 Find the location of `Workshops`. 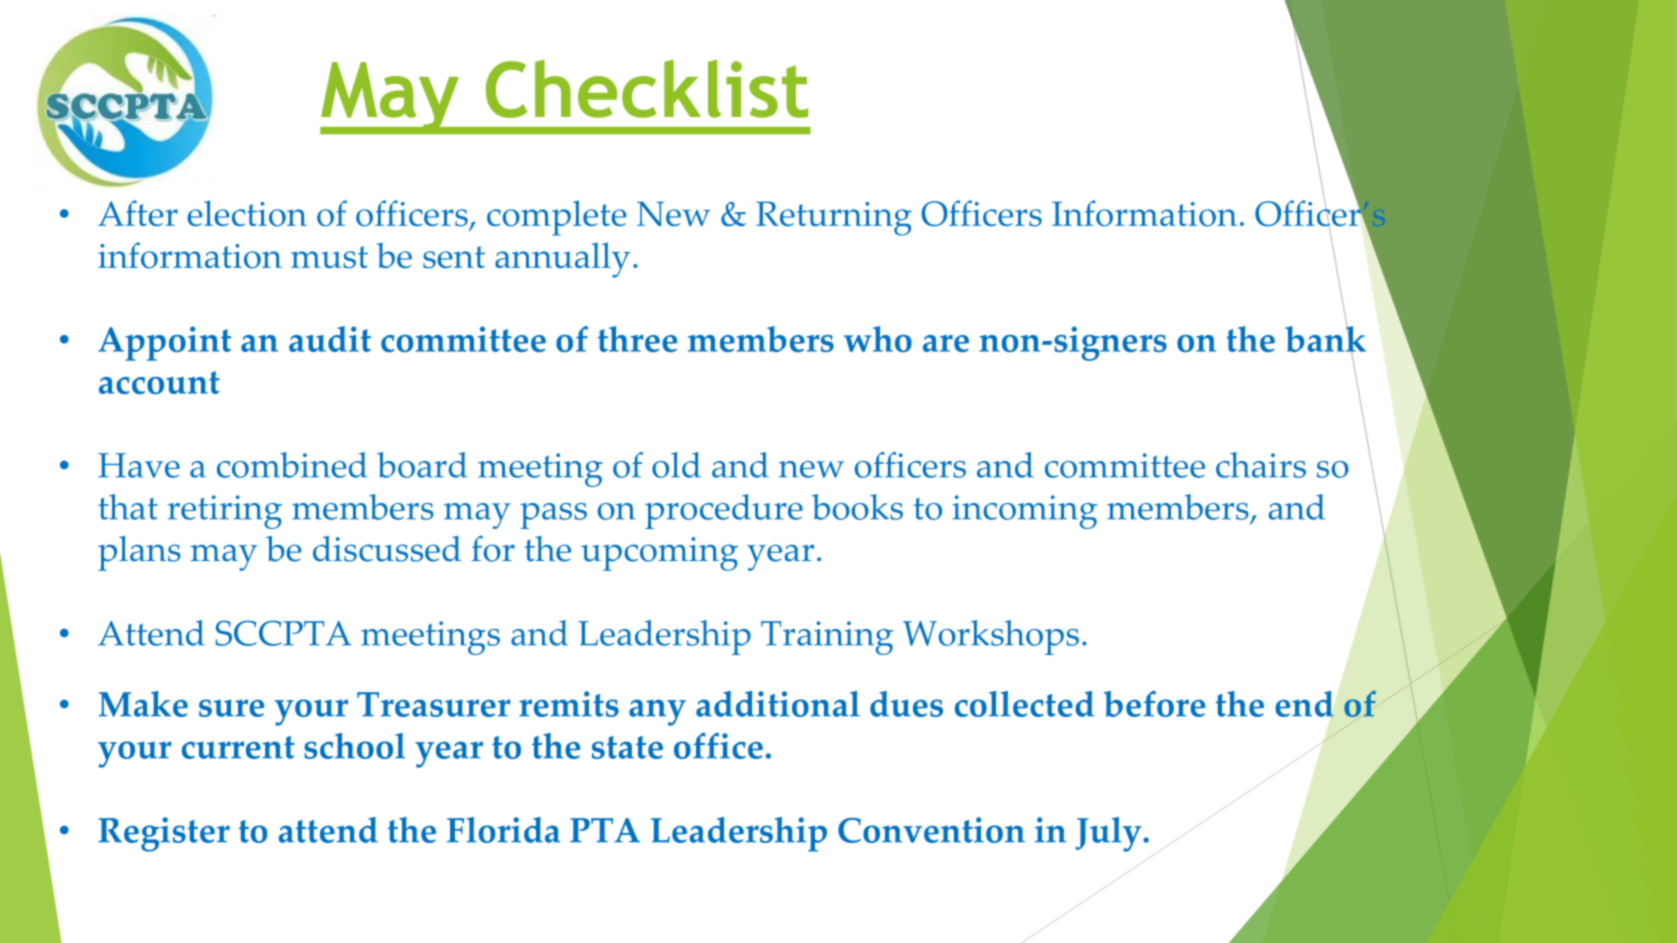

Workshops is located at coordinates (991, 637).
